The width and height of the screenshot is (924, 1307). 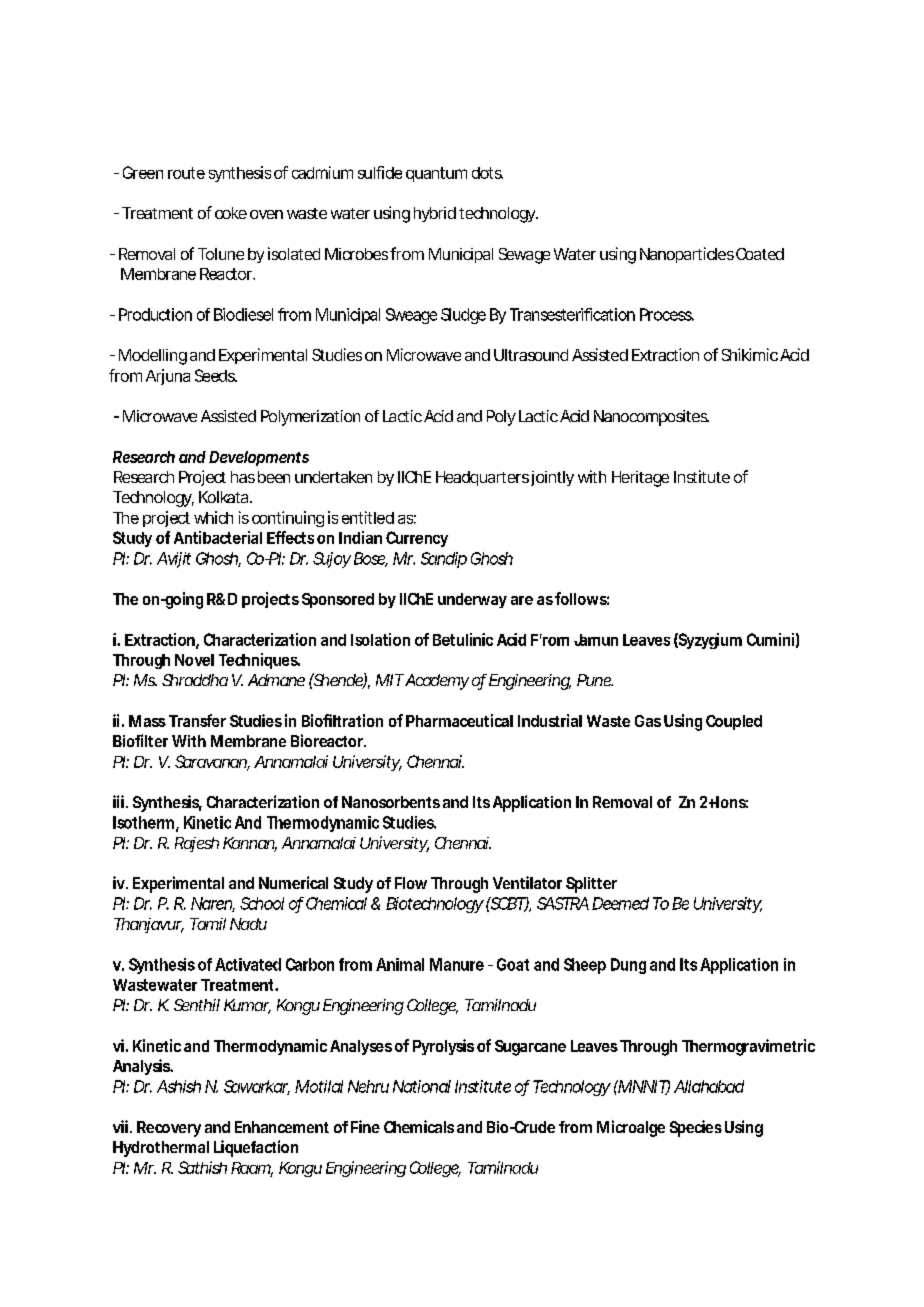 What do you see at coordinates (169, 1129) in the screenshot?
I see `Recovery` at bounding box center [169, 1129].
